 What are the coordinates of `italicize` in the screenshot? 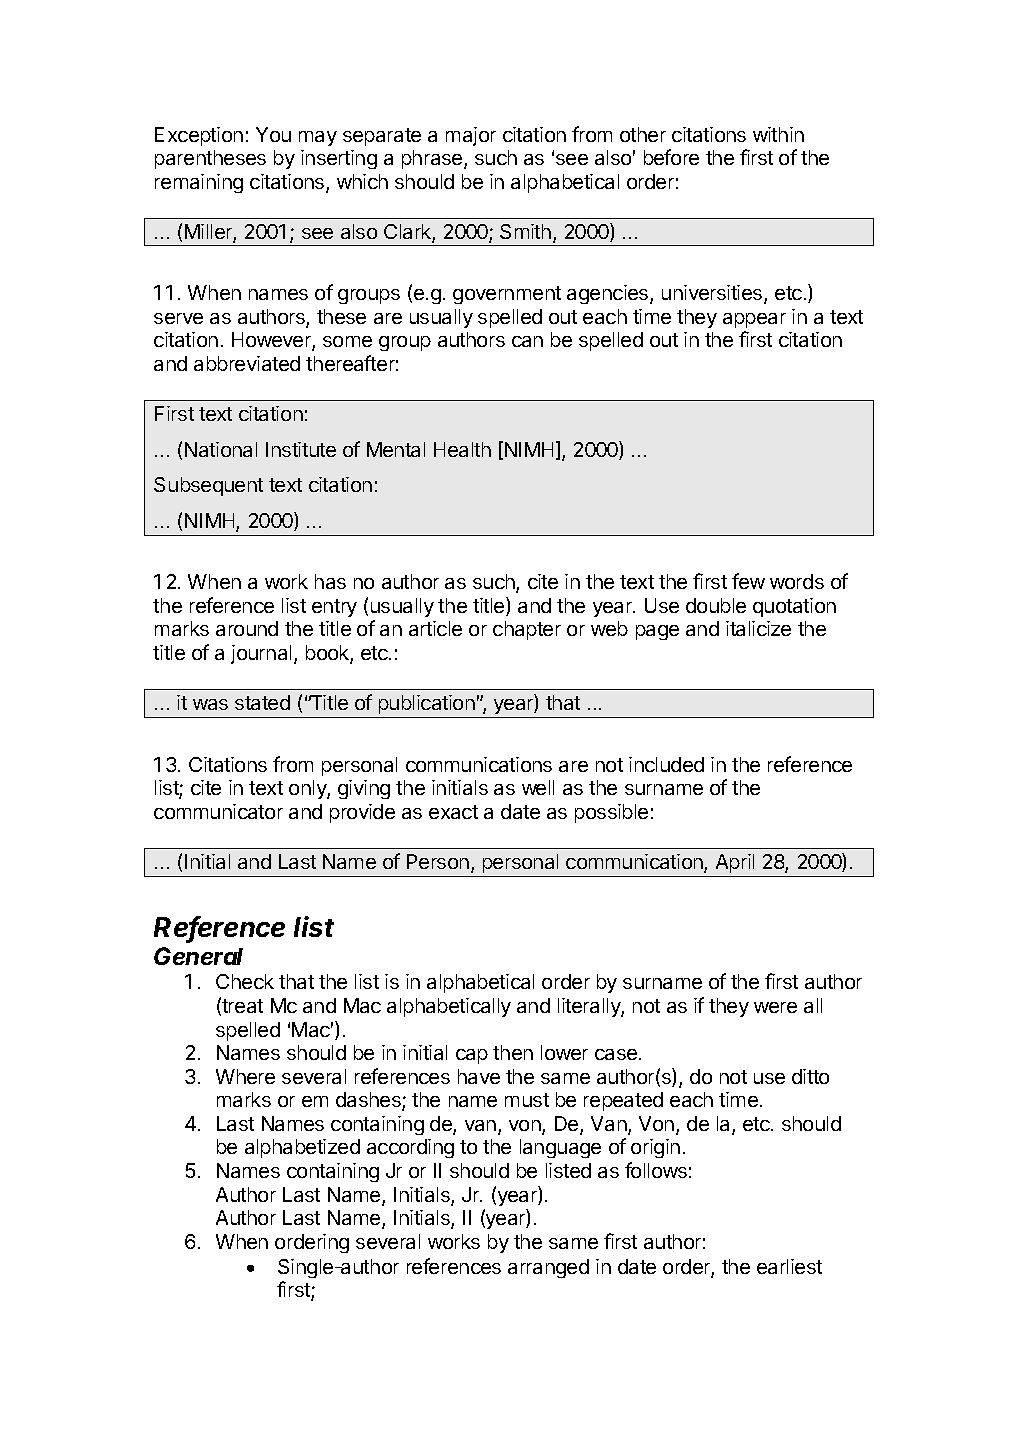 It's located at (758, 628).
